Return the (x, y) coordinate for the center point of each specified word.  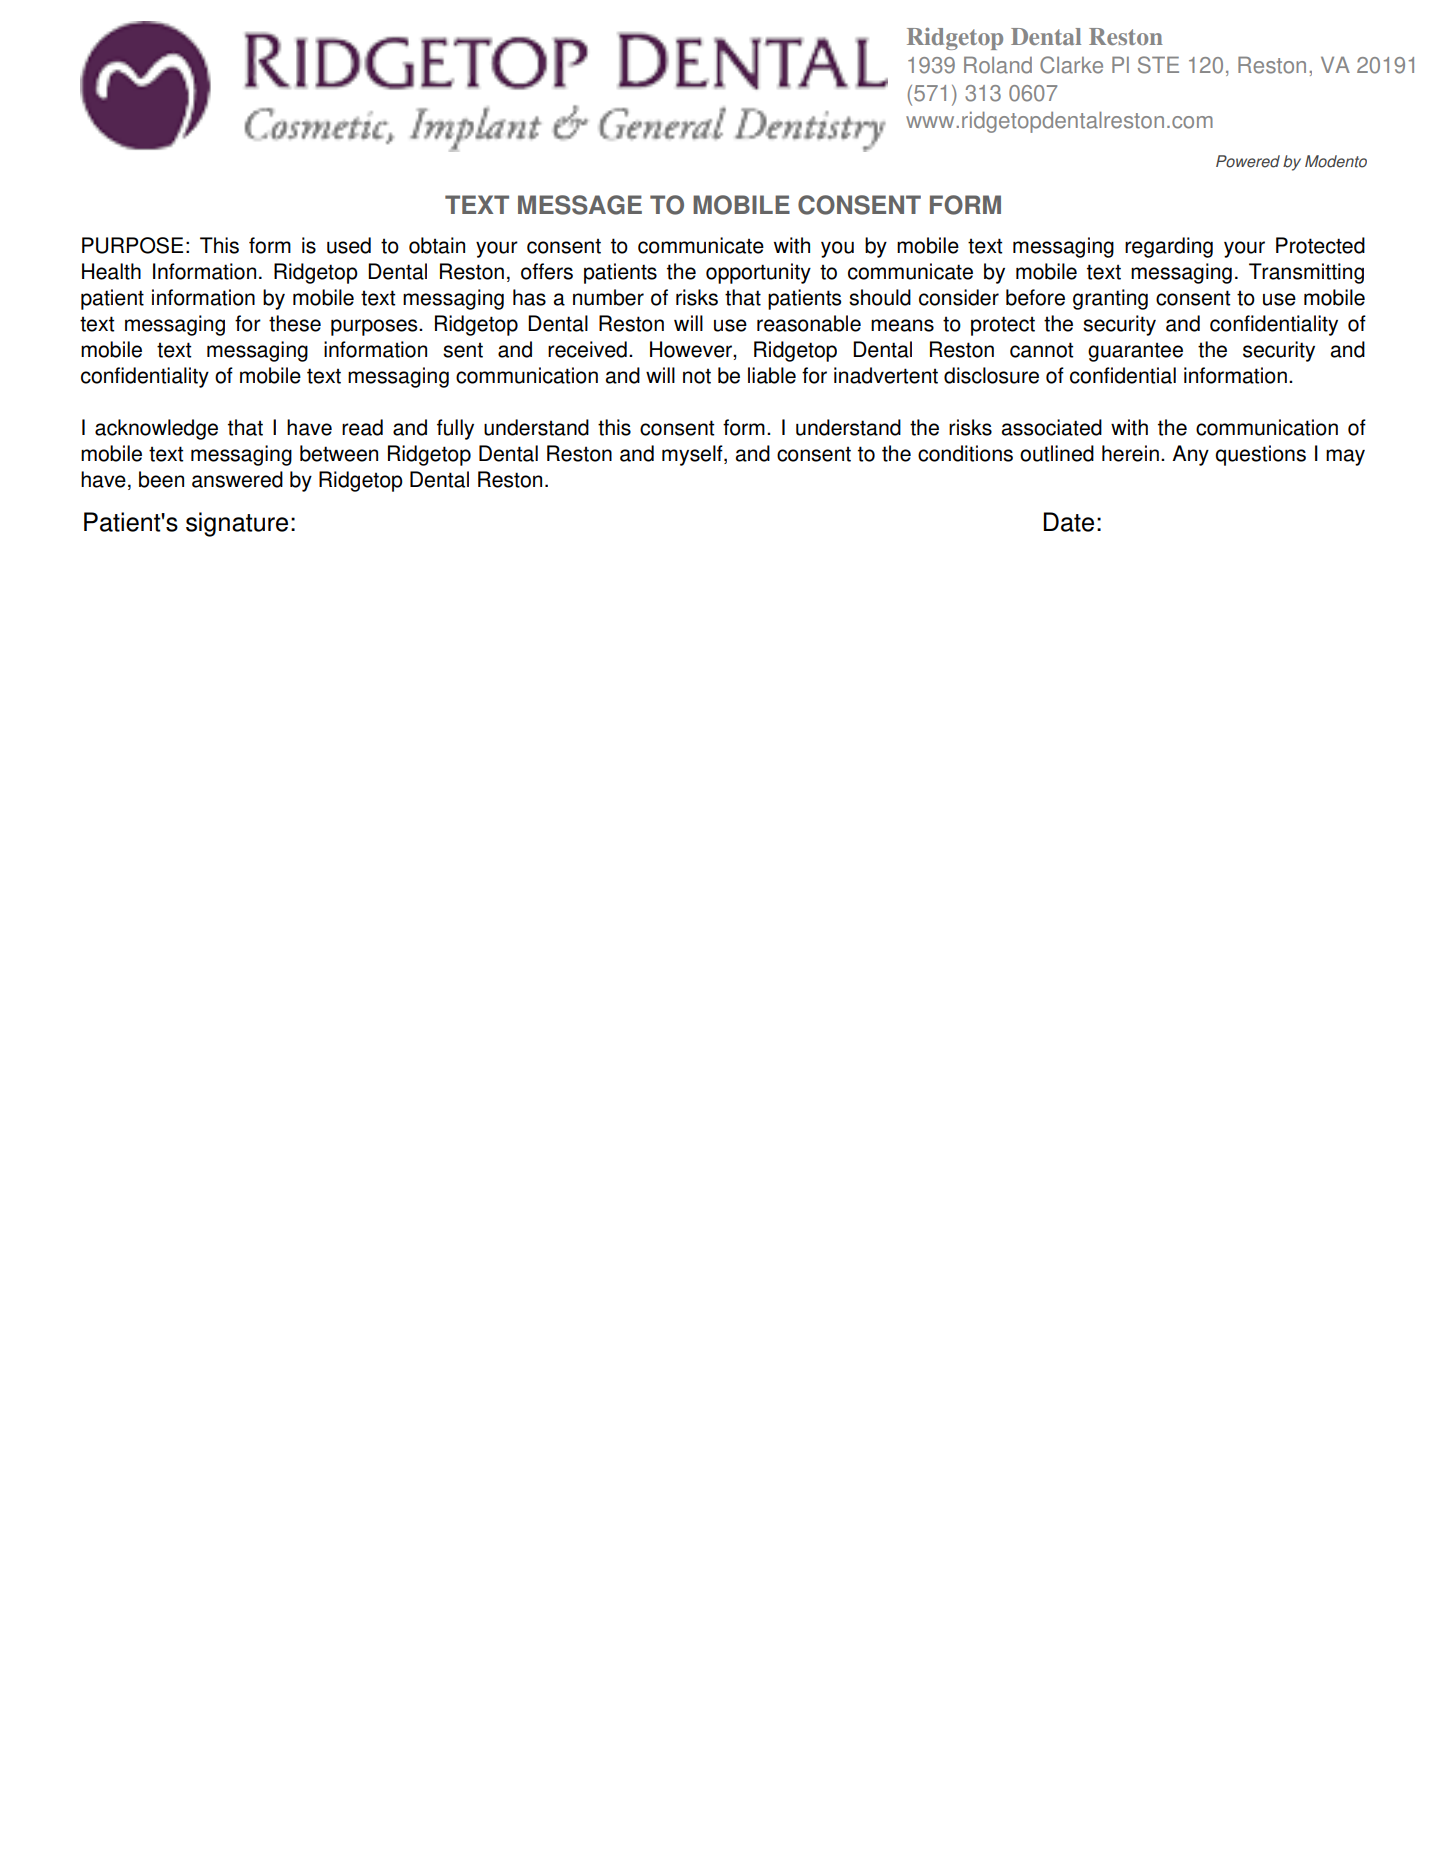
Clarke (1071, 65)
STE (1158, 65)
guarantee (1135, 352)
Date (1068, 522)
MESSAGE (580, 205)
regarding (1169, 247)
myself (693, 455)
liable (772, 375)
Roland (998, 65)
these (295, 323)
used (349, 245)
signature (237, 524)
